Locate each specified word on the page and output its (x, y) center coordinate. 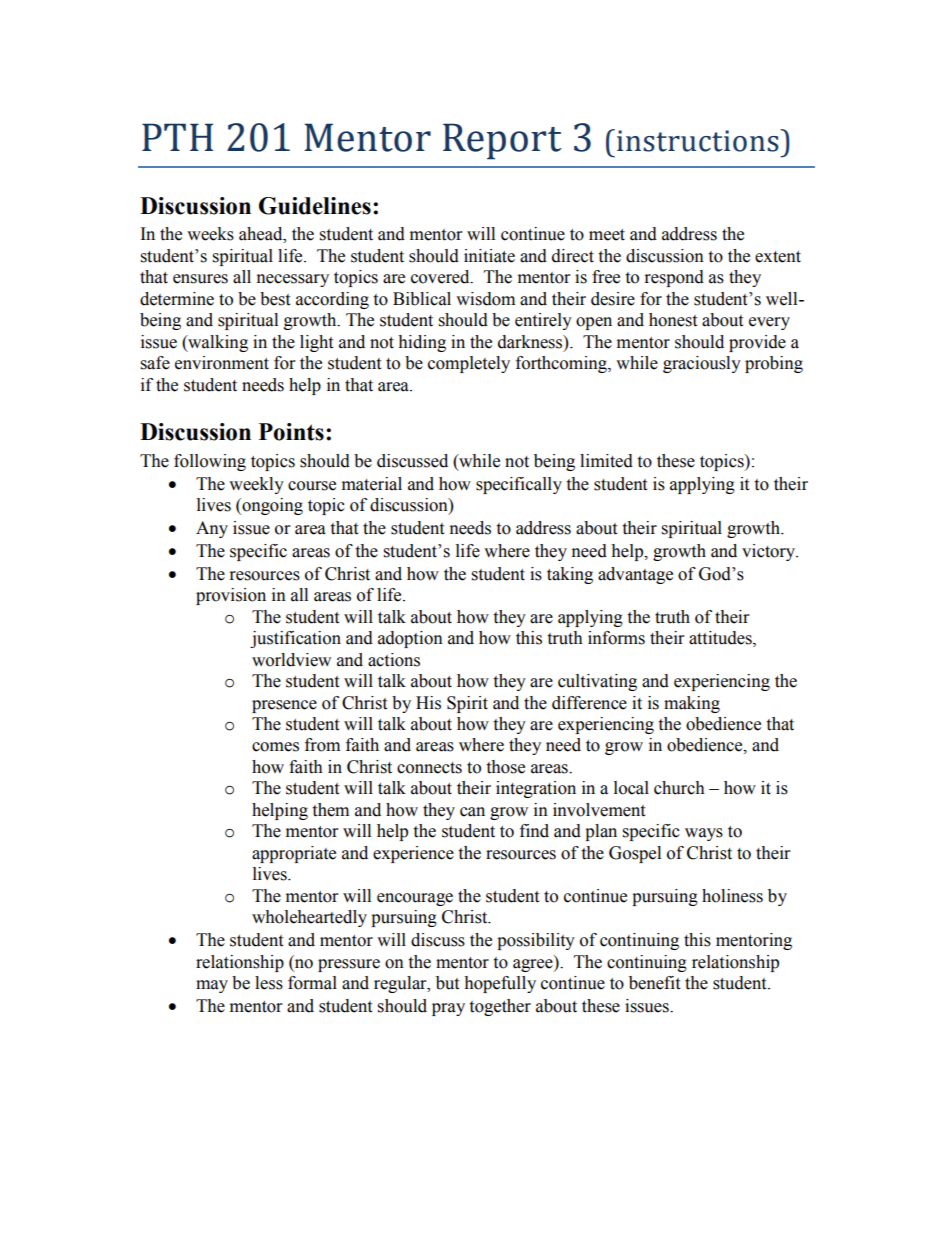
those (505, 767)
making (692, 704)
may (212, 986)
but (447, 983)
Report (502, 141)
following (210, 462)
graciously (702, 364)
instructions (699, 140)
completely (469, 364)
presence (284, 706)
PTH (177, 137)
